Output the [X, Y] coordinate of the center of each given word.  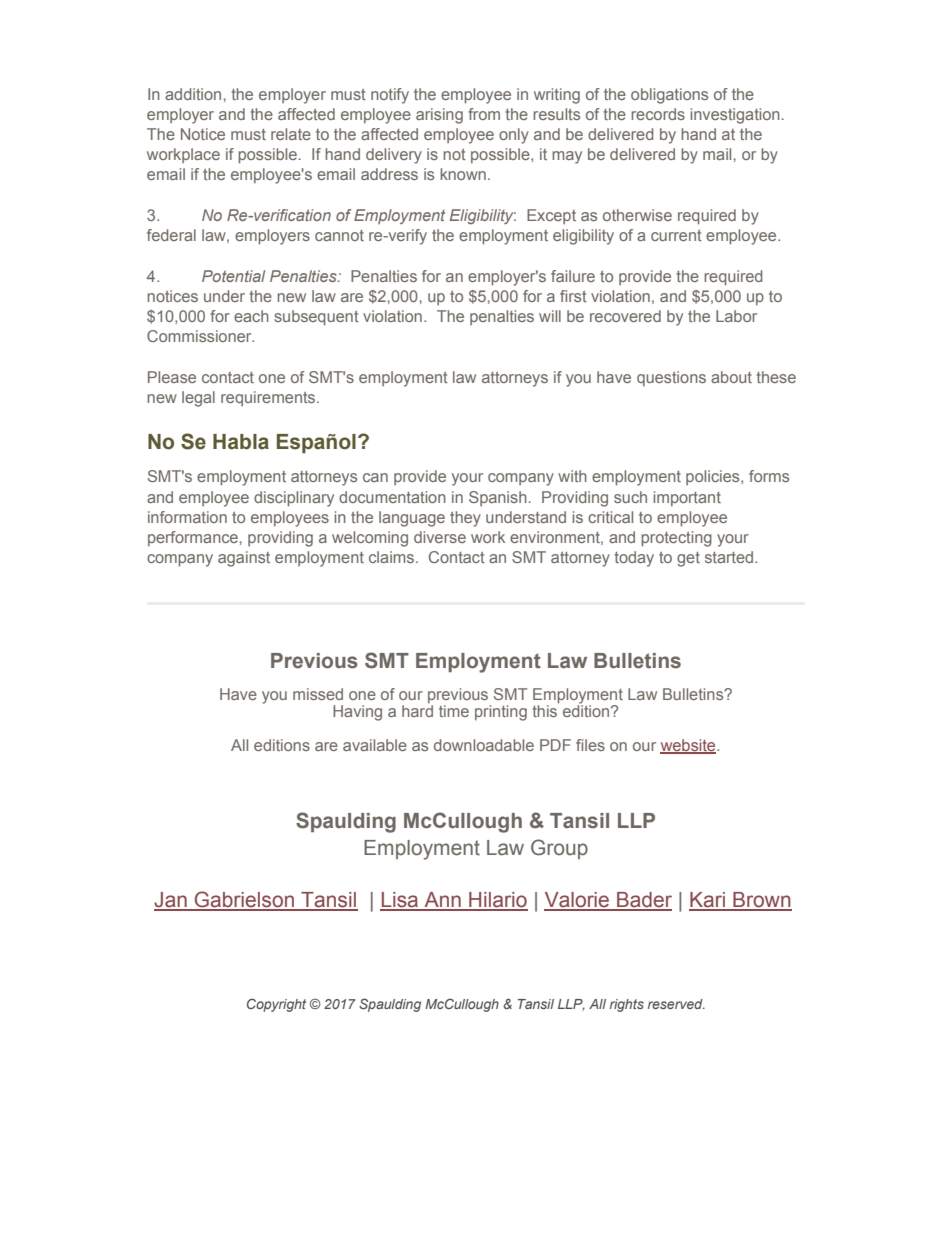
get [688, 559]
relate [291, 134]
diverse [440, 537]
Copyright [276, 1005]
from [484, 114]
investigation [735, 116]
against [244, 559]
